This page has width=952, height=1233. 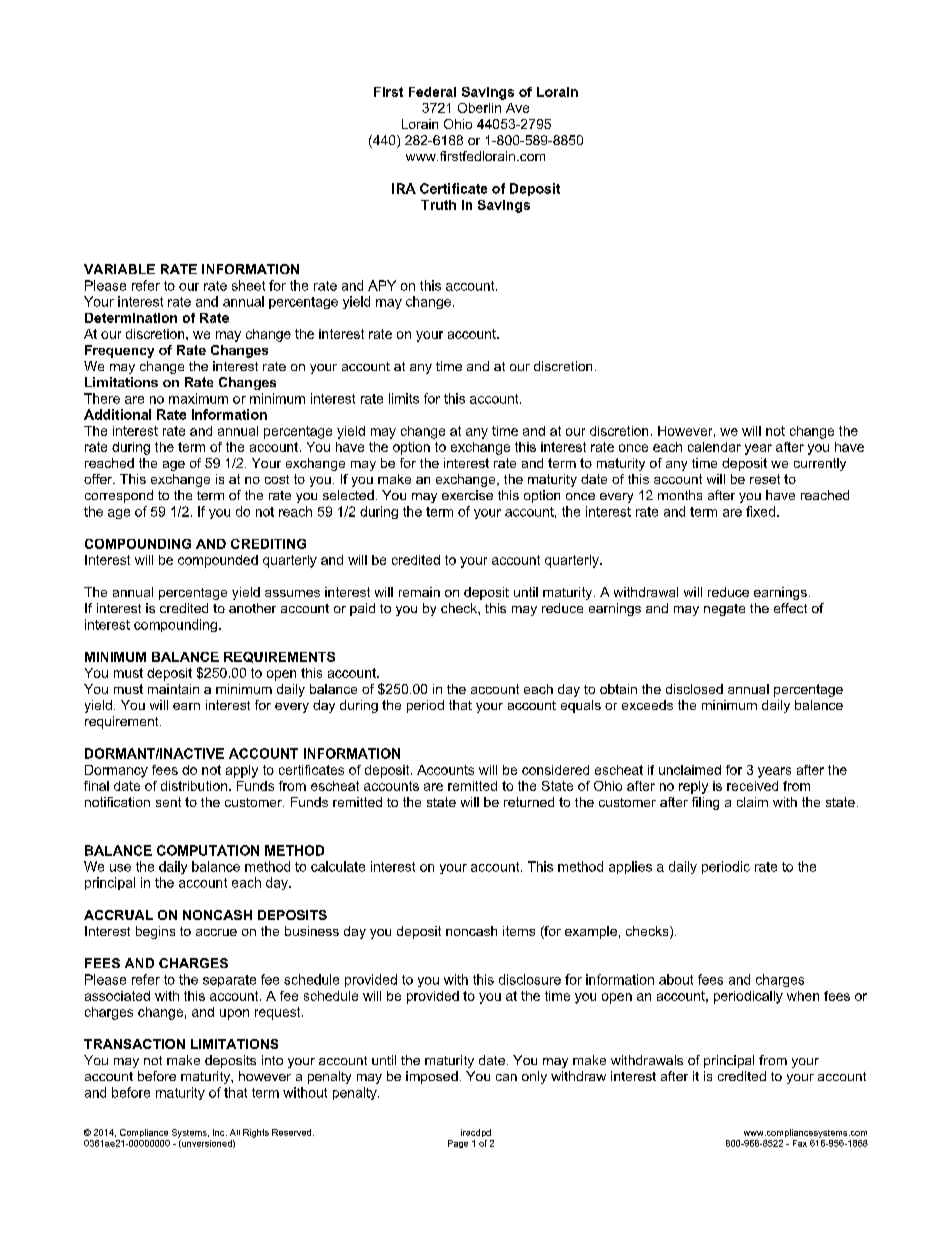 What do you see at coordinates (119, 269) in the page?
I see `VARIABLE` at bounding box center [119, 269].
